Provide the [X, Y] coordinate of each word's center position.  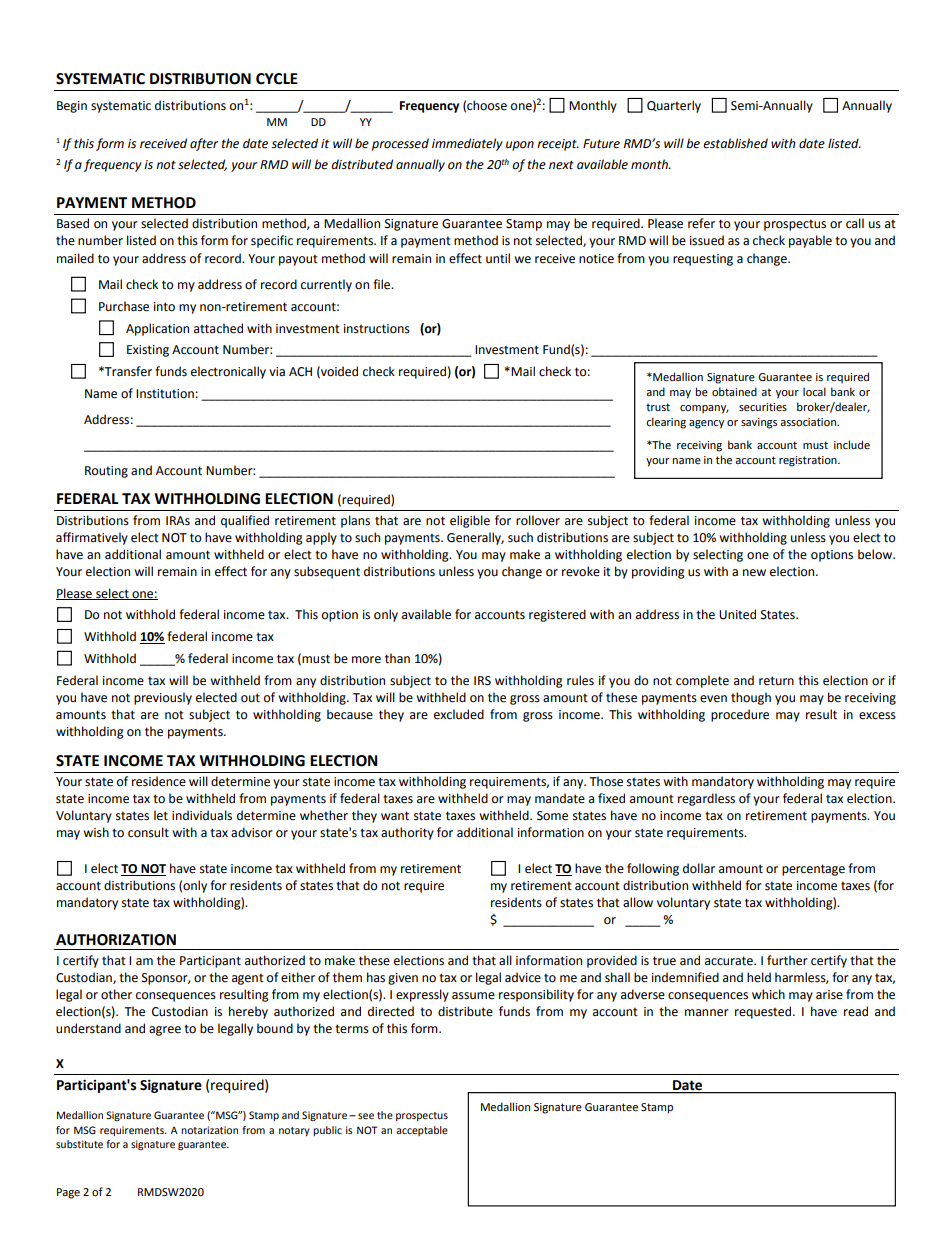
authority [407, 833]
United [737, 614]
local [814, 391]
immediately [467, 144]
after [204, 144]
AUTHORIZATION [116, 940]
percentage [813, 870]
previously [163, 698]
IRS [482, 681]
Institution [165, 394]
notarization [209, 1130]
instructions [377, 329]
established [735, 143]
